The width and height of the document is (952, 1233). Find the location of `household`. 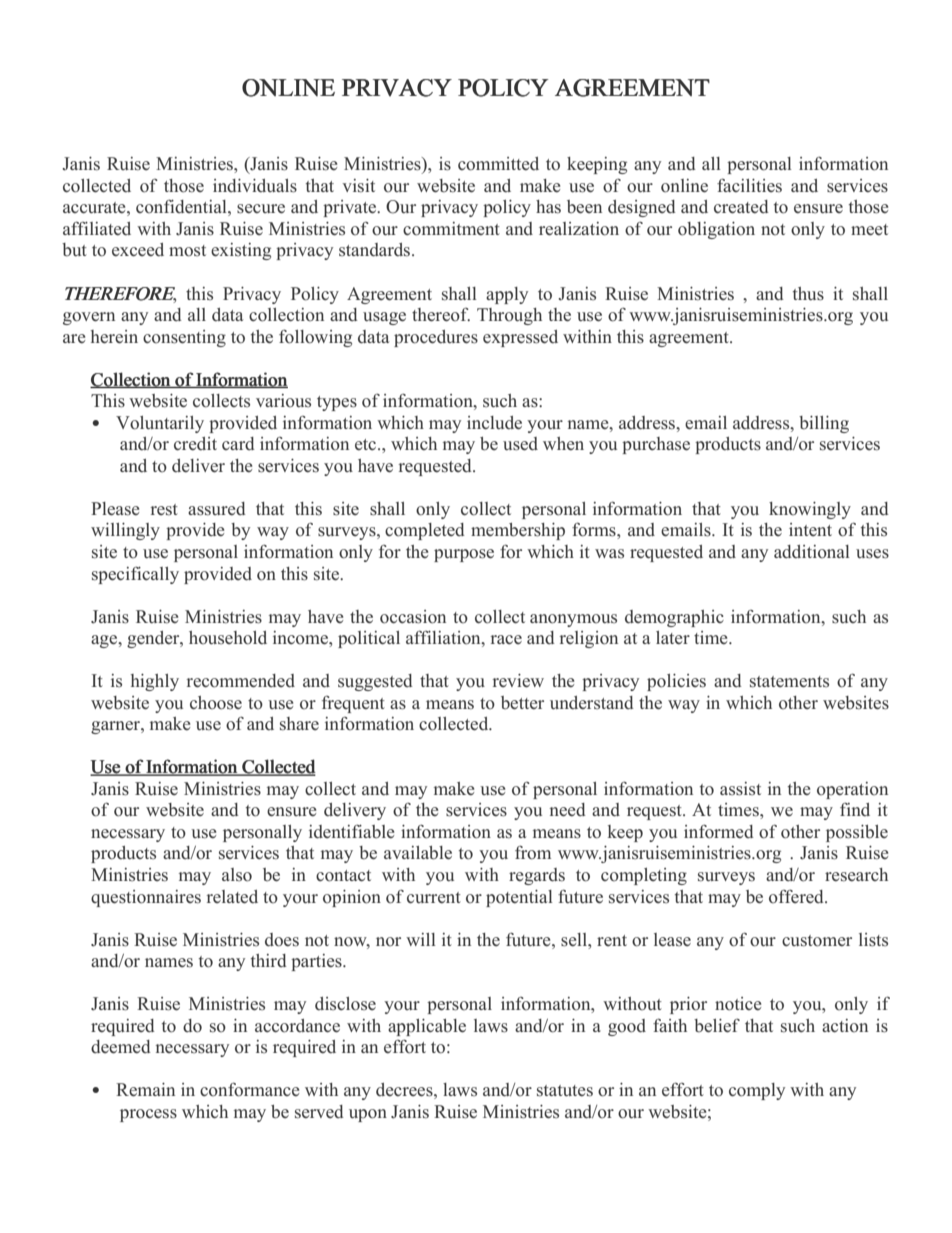

household is located at coordinates (228, 638).
